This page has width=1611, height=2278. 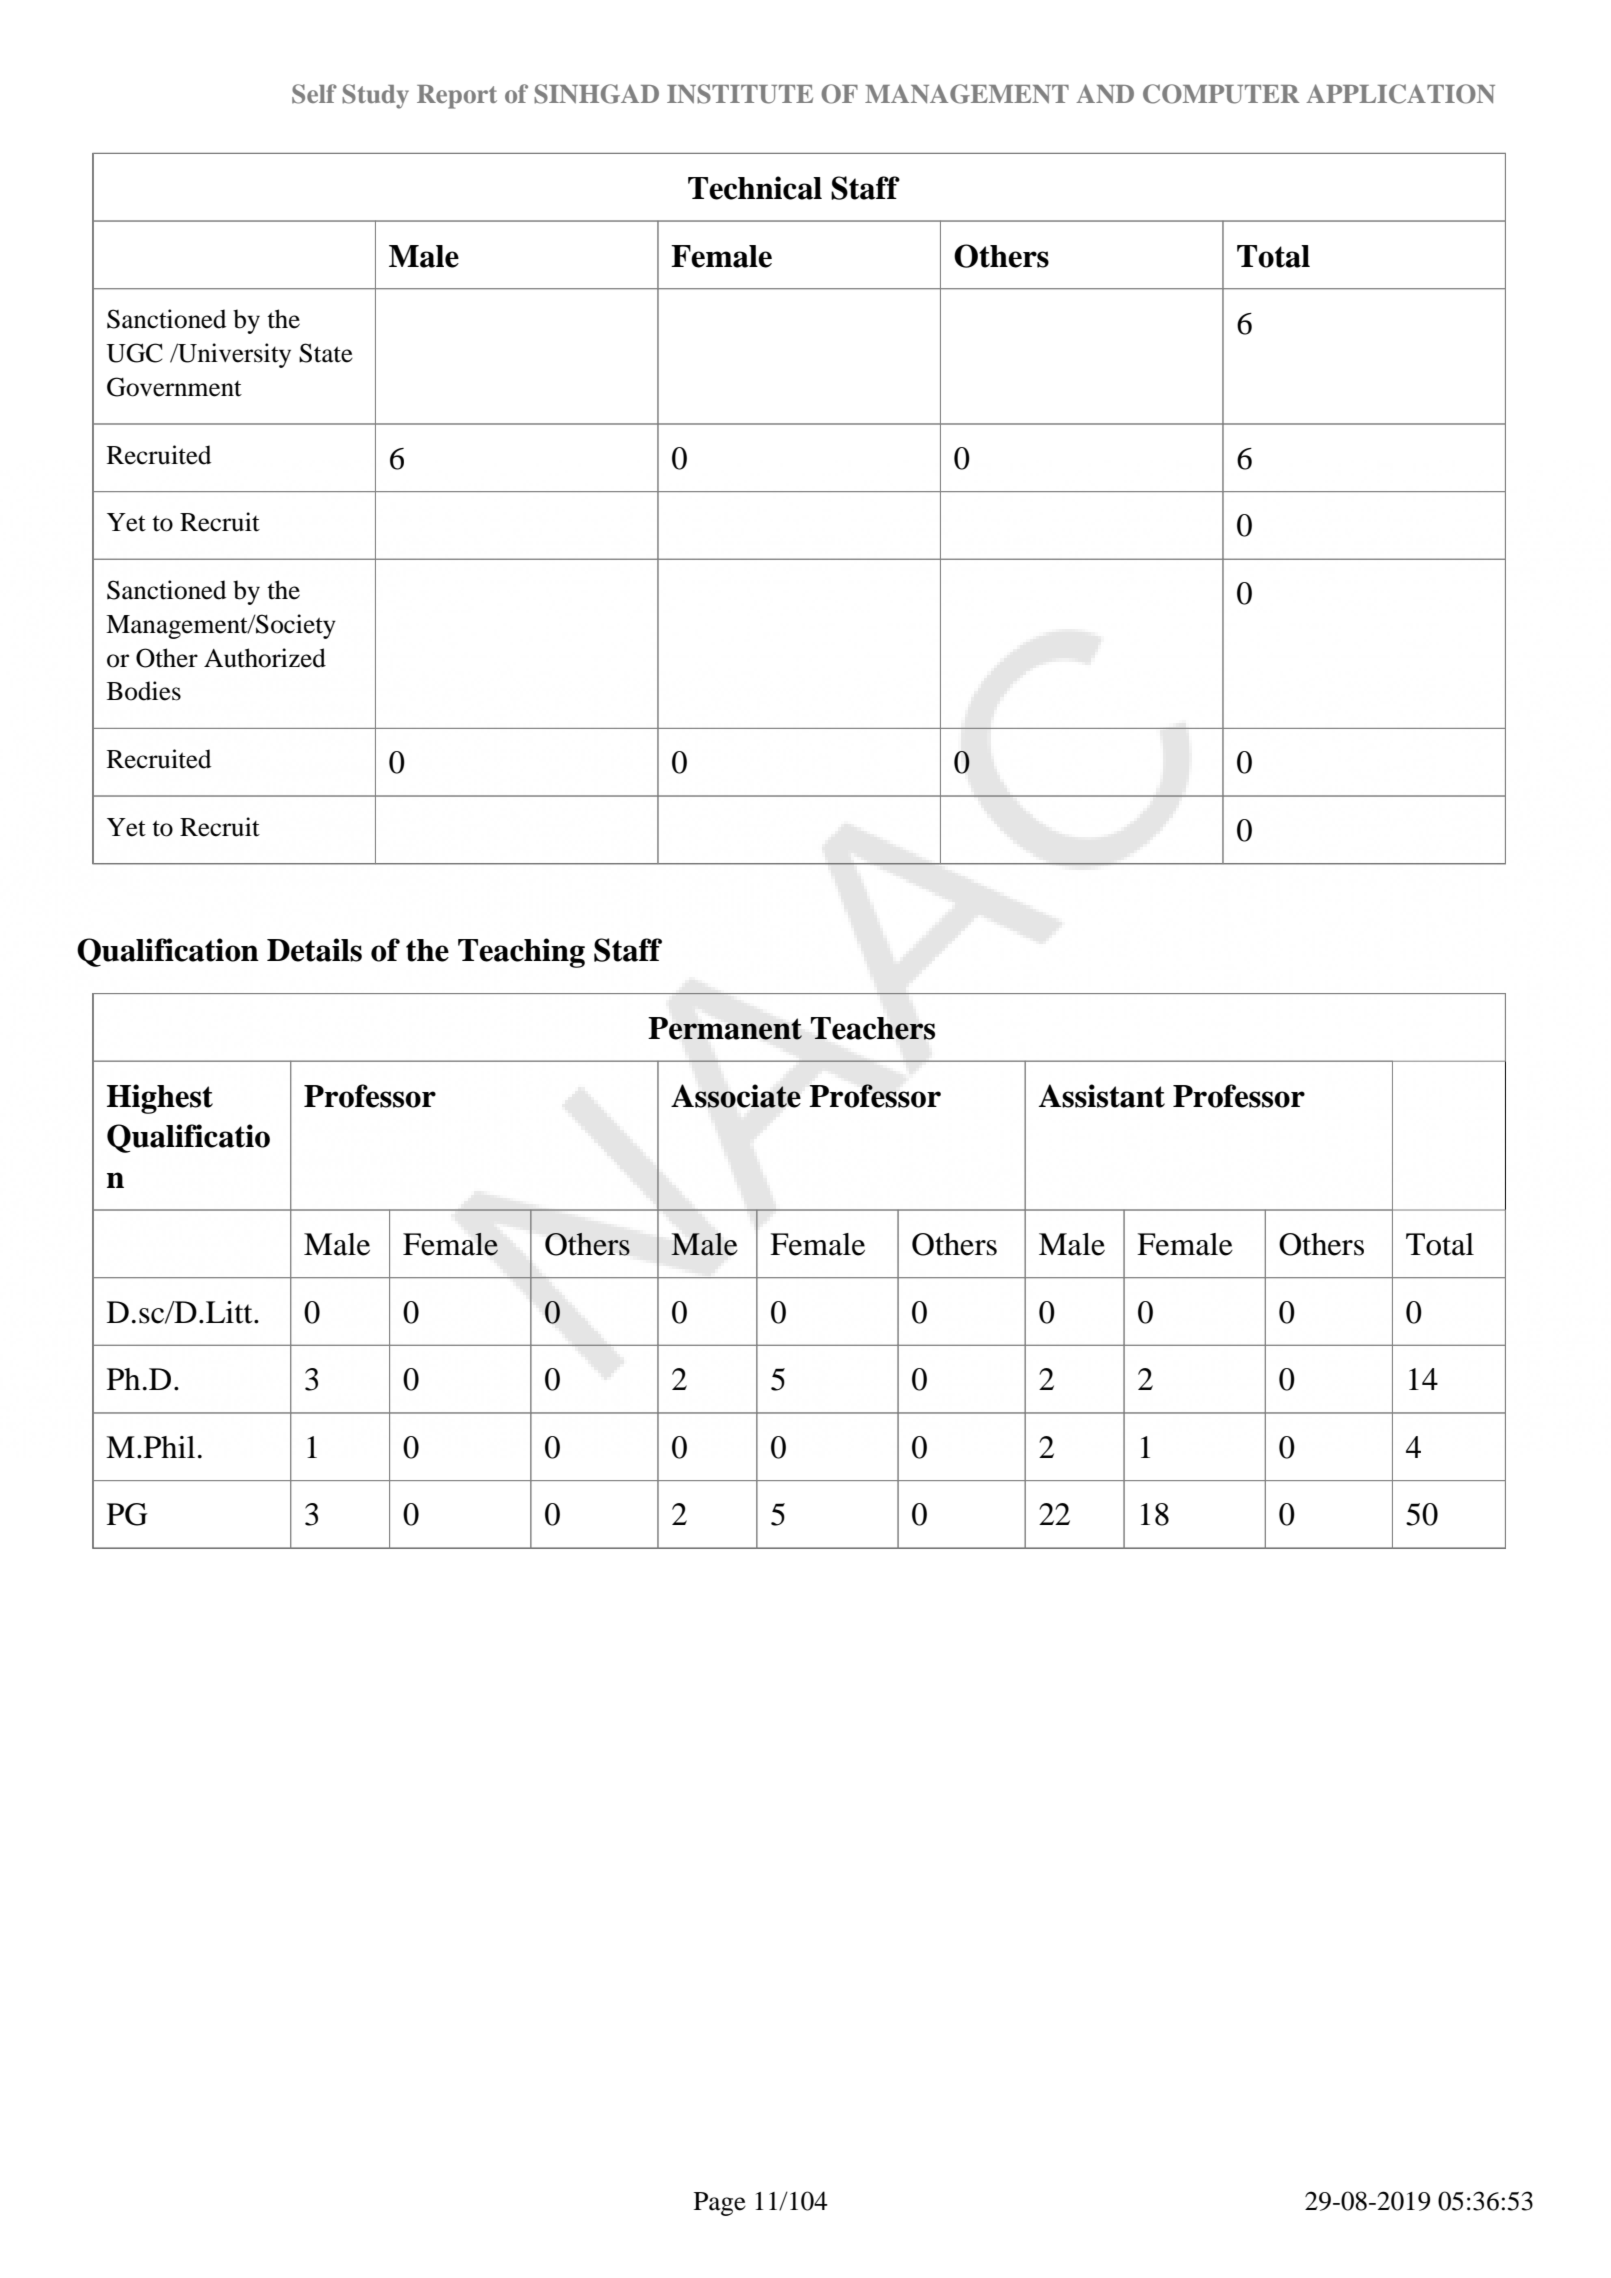 I want to click on Highest, so click(x=160, y=1099).
